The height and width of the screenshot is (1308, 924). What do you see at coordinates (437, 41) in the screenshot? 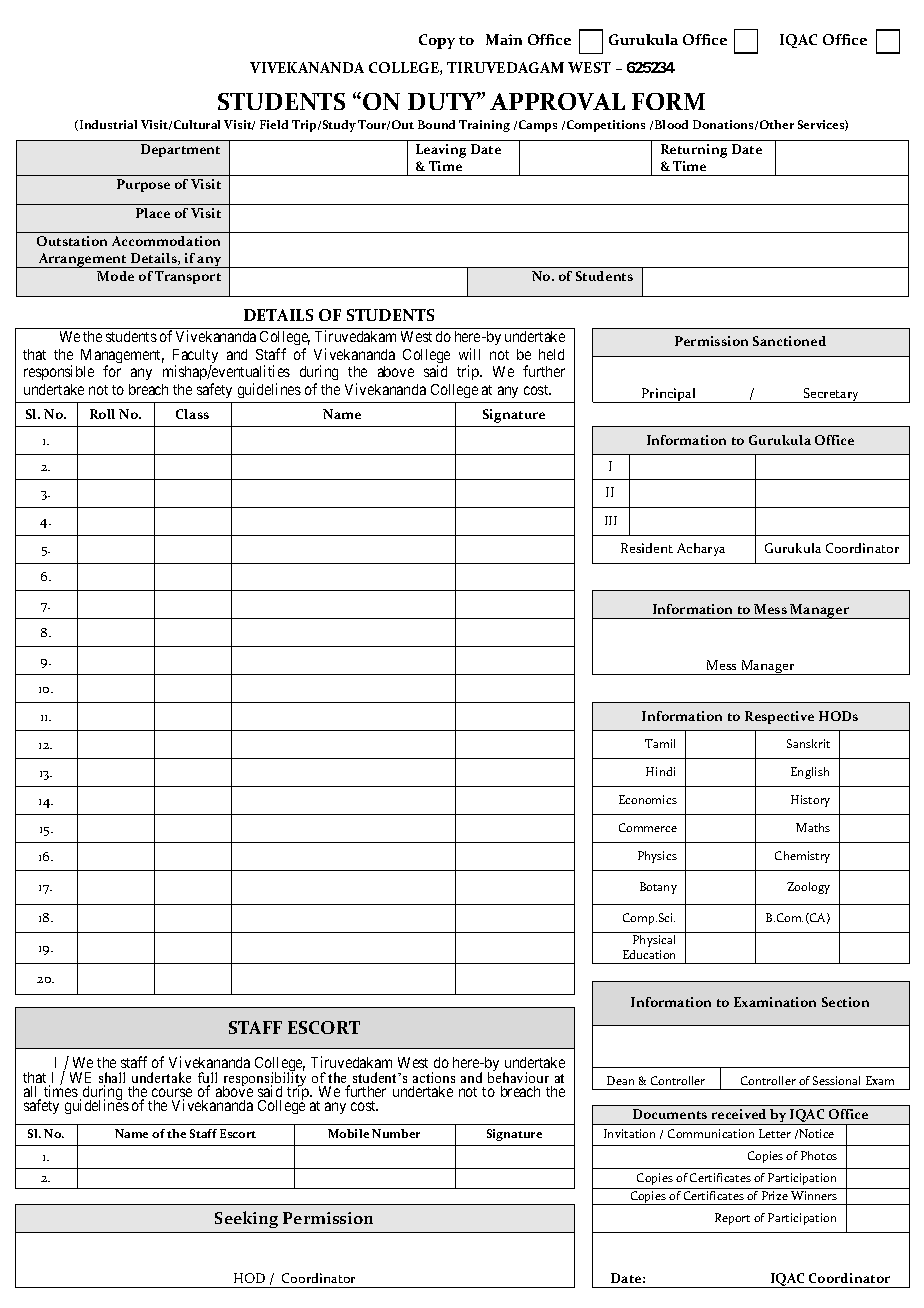
I see `Copy` at bounding box center [437, 41].
